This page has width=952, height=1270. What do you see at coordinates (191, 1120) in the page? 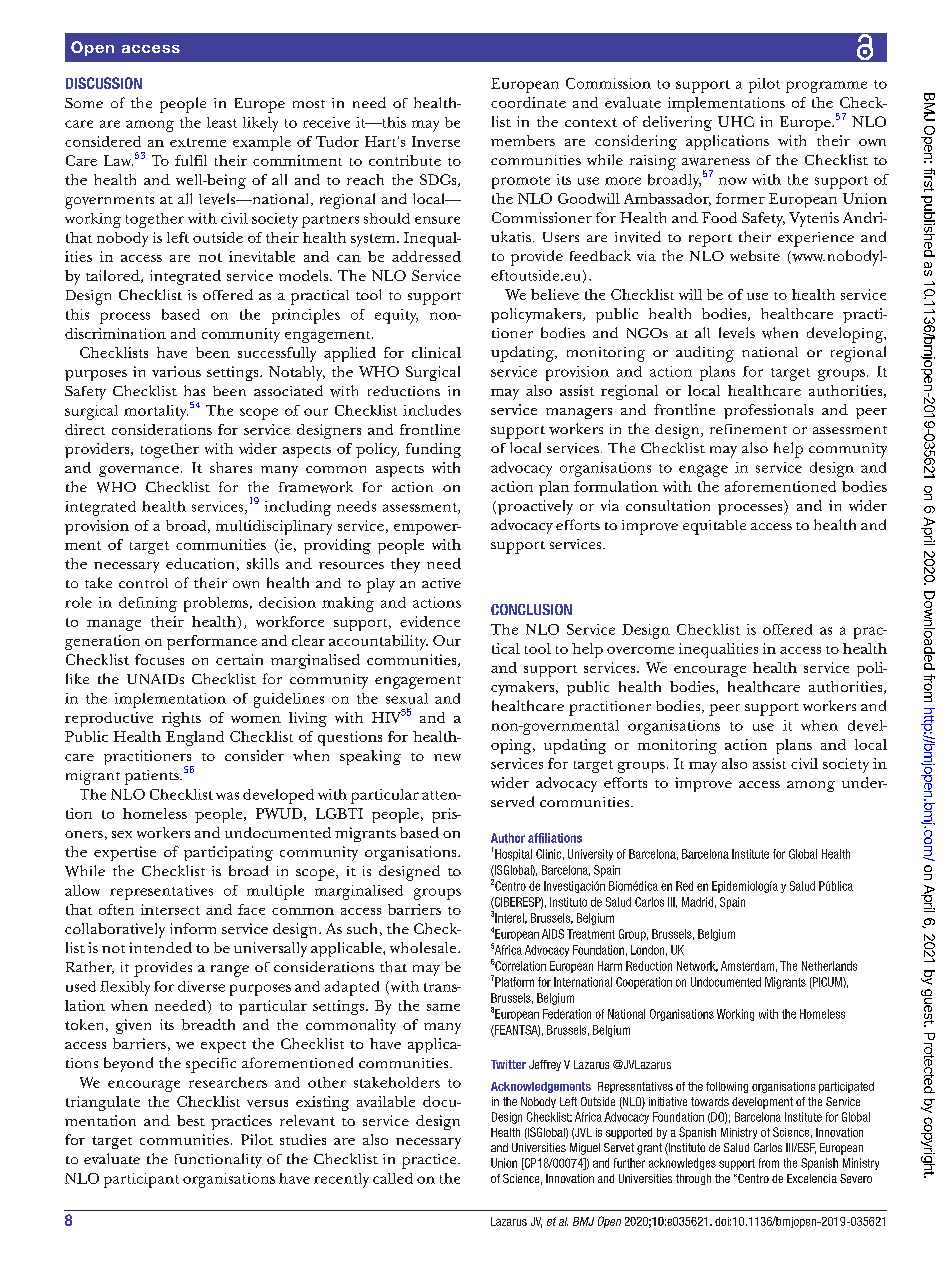
I see `best` at bounding box center [191, 1120].
